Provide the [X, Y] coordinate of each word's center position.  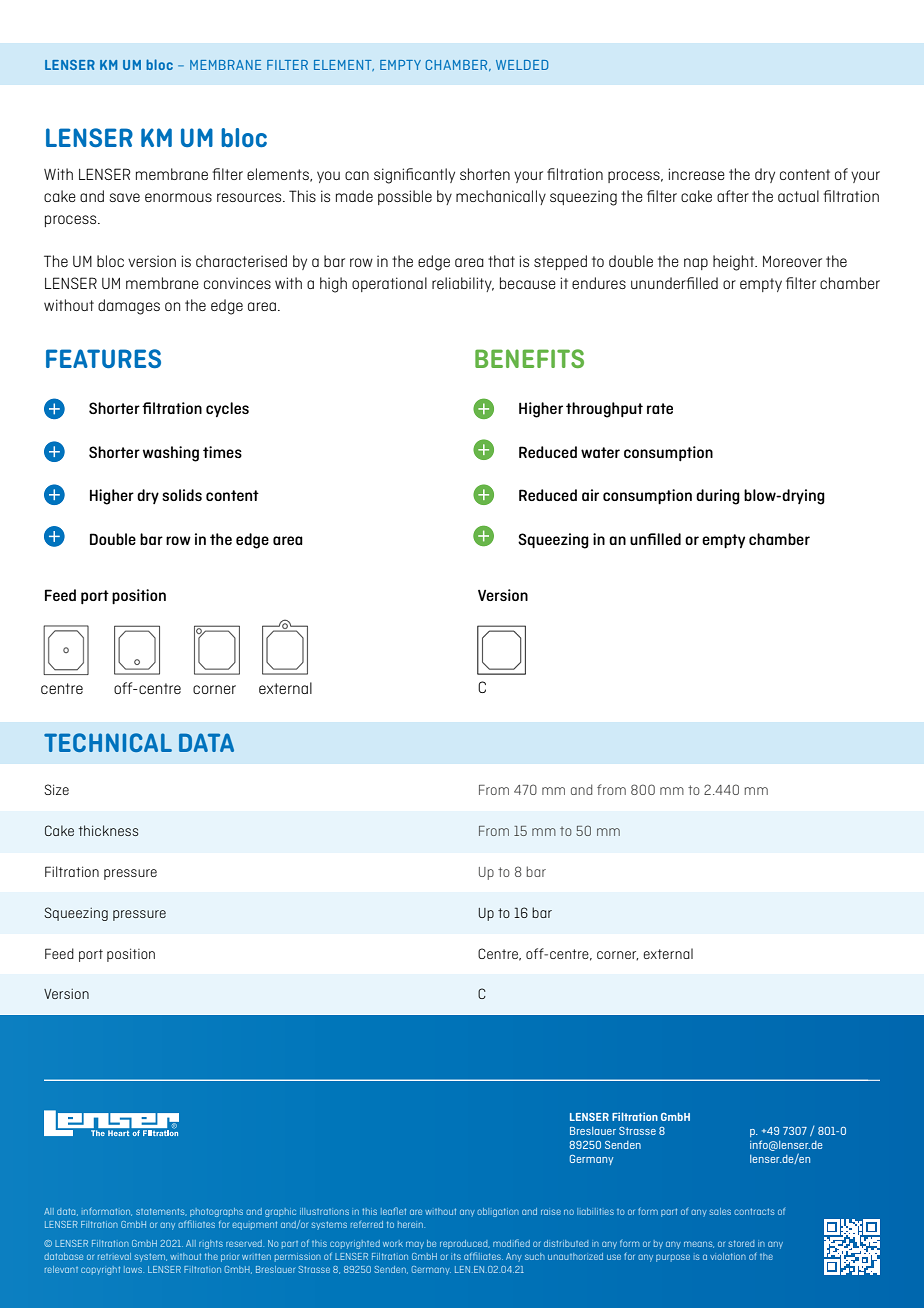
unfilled [655, 539]
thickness [108, 830]
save [125, 197]
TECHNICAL [108, 742]
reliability [463, 284]
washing [171, 454]
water [600, 452]
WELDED [522, 65]
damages [129, 307]
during [718, 497]
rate [660, 408]
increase [696, 174]
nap [696, 264]
